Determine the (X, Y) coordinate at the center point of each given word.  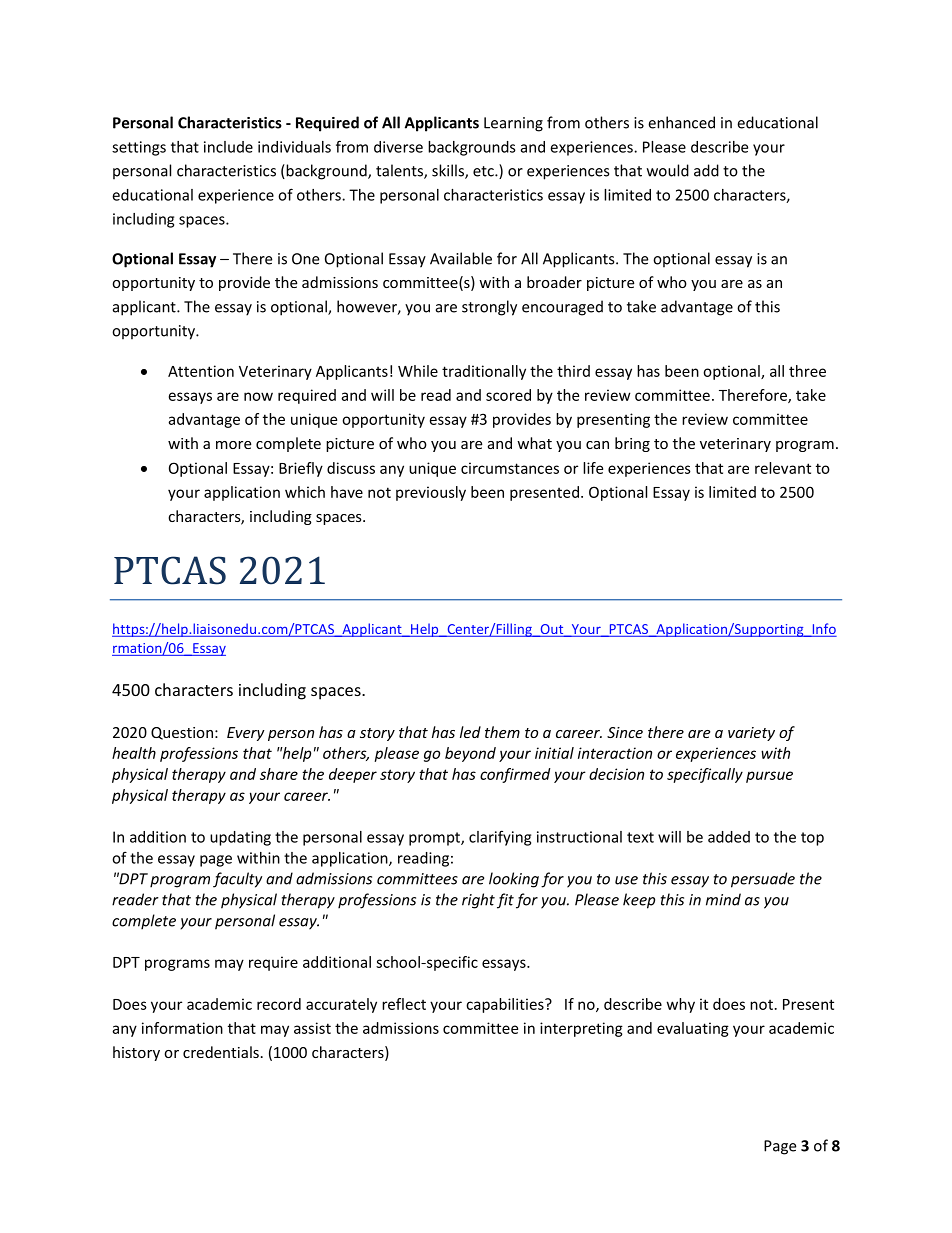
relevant (783, 468)
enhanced (681, 122)
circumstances (510, 468)
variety (751, 734)
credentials (221, 1052)
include (228, 147)
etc (484, 171)
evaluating (693, 1029)
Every (246, 734)
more (233, 445)
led (470, 732)
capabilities (506, 1005)
